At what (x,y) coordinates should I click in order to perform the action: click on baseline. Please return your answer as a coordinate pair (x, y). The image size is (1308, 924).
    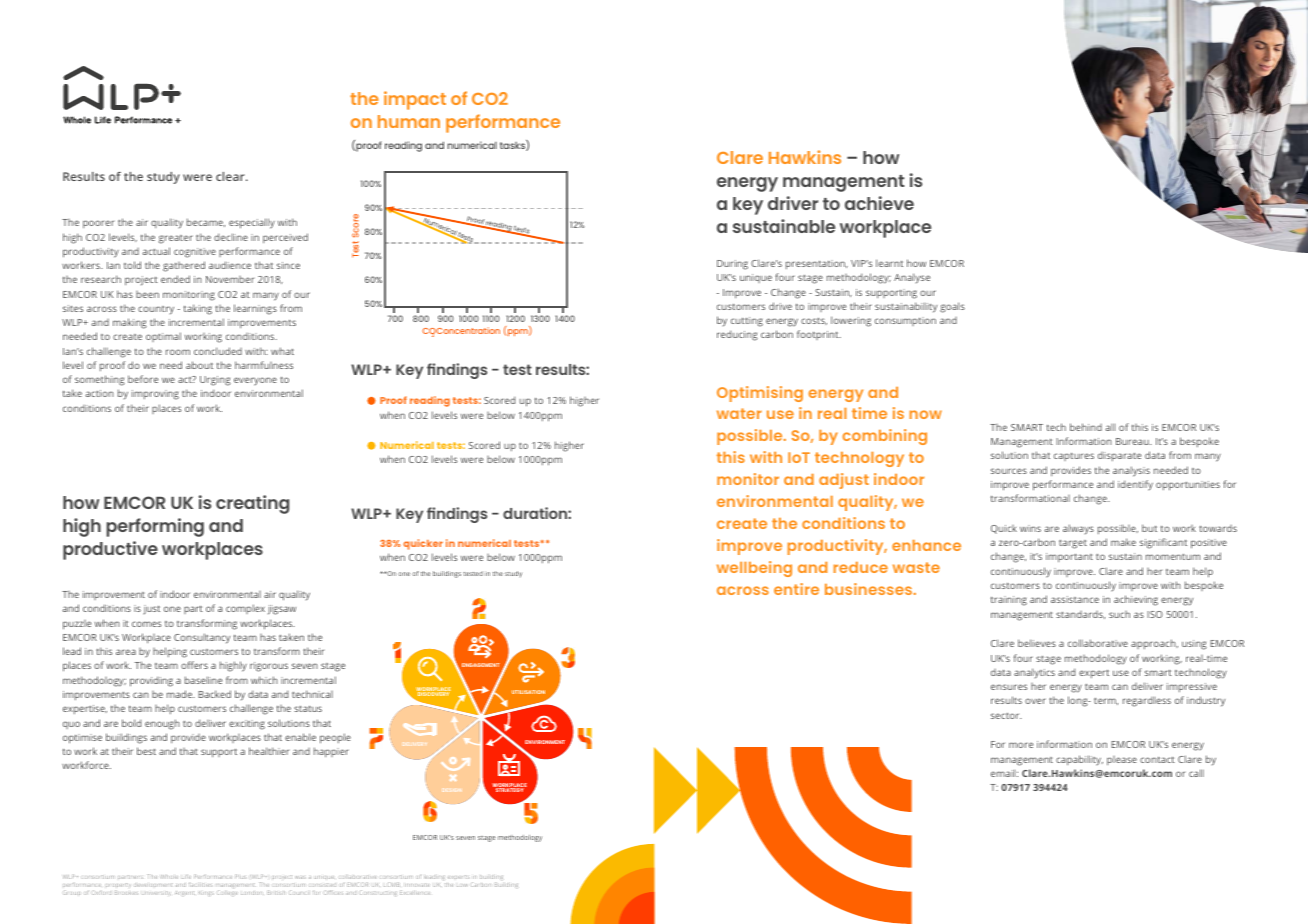
    Looking at the image, I should click on (203, 680).
